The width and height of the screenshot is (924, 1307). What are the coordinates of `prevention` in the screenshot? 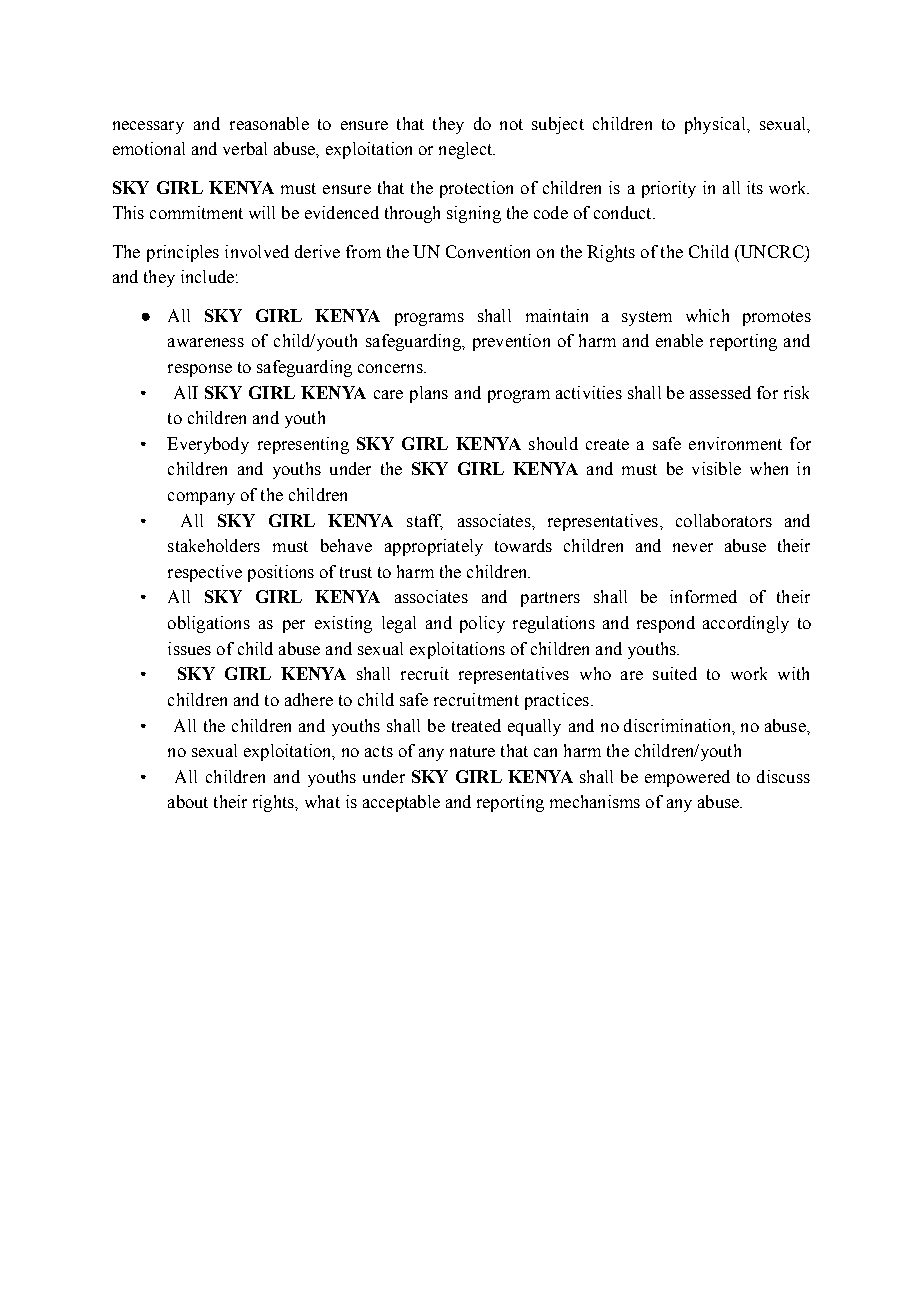 It's located at (511, 342).
